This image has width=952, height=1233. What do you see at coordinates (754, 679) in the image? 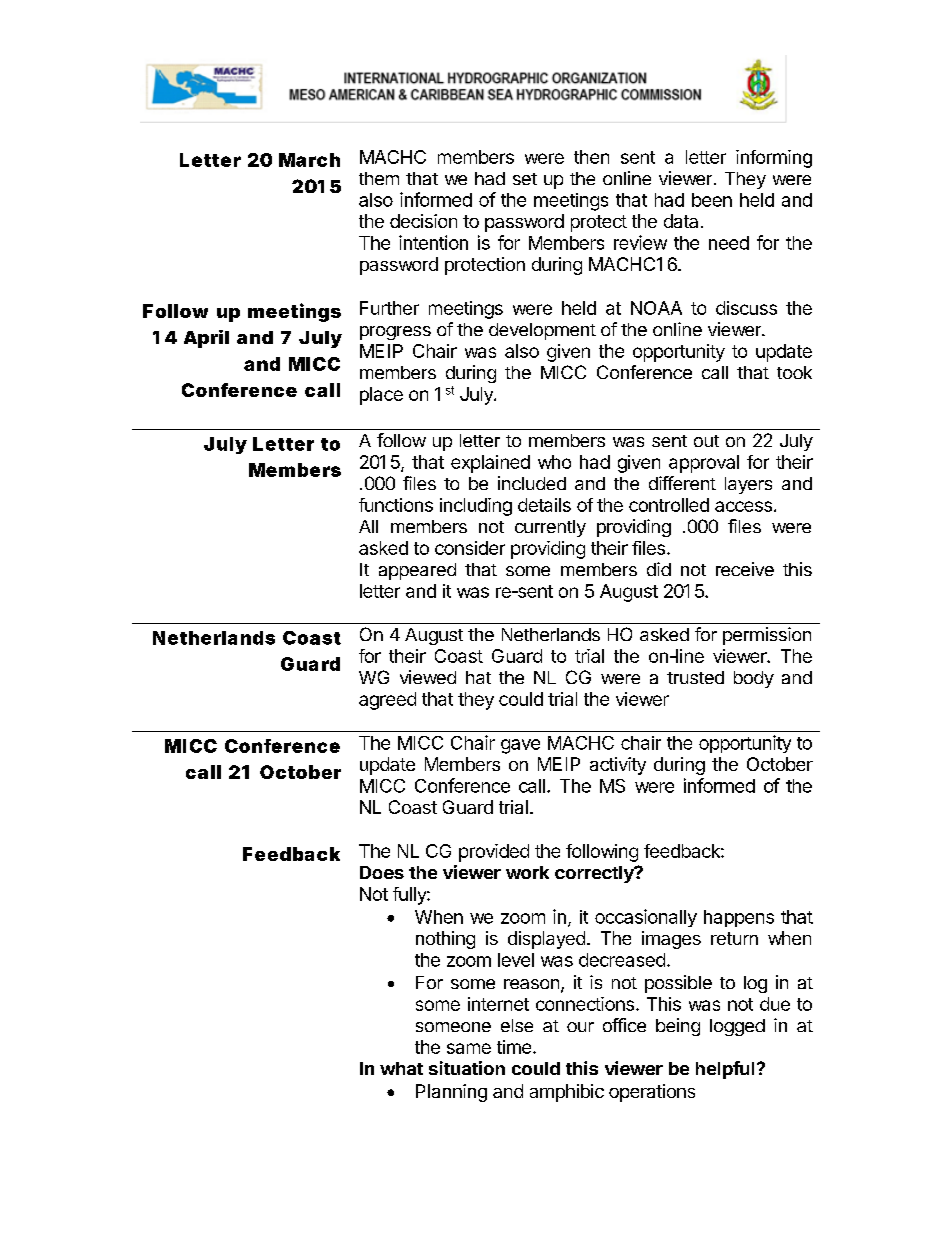
I see `body` at bounding box center [754, 679].
